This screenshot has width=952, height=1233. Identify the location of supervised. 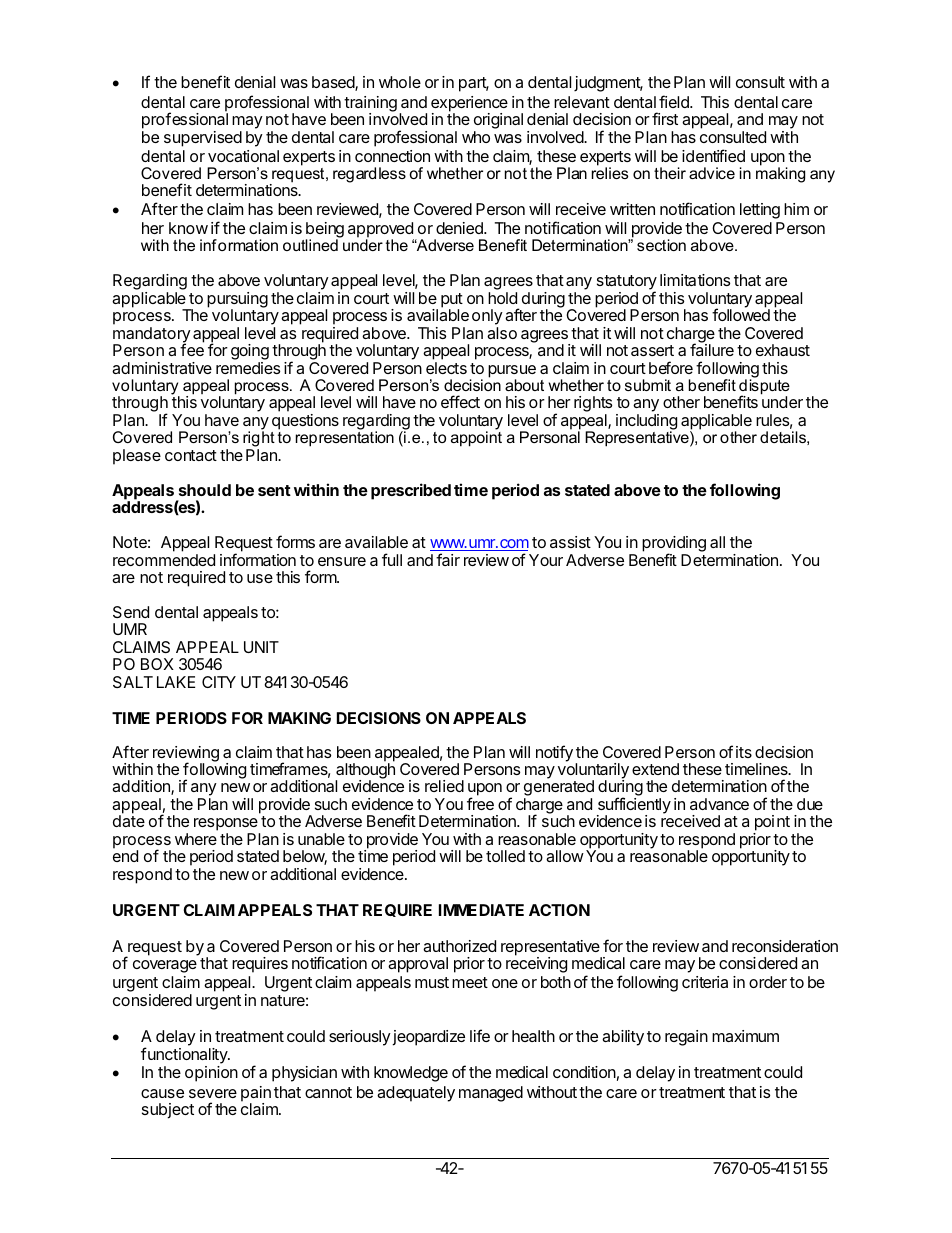
(203, 139).
